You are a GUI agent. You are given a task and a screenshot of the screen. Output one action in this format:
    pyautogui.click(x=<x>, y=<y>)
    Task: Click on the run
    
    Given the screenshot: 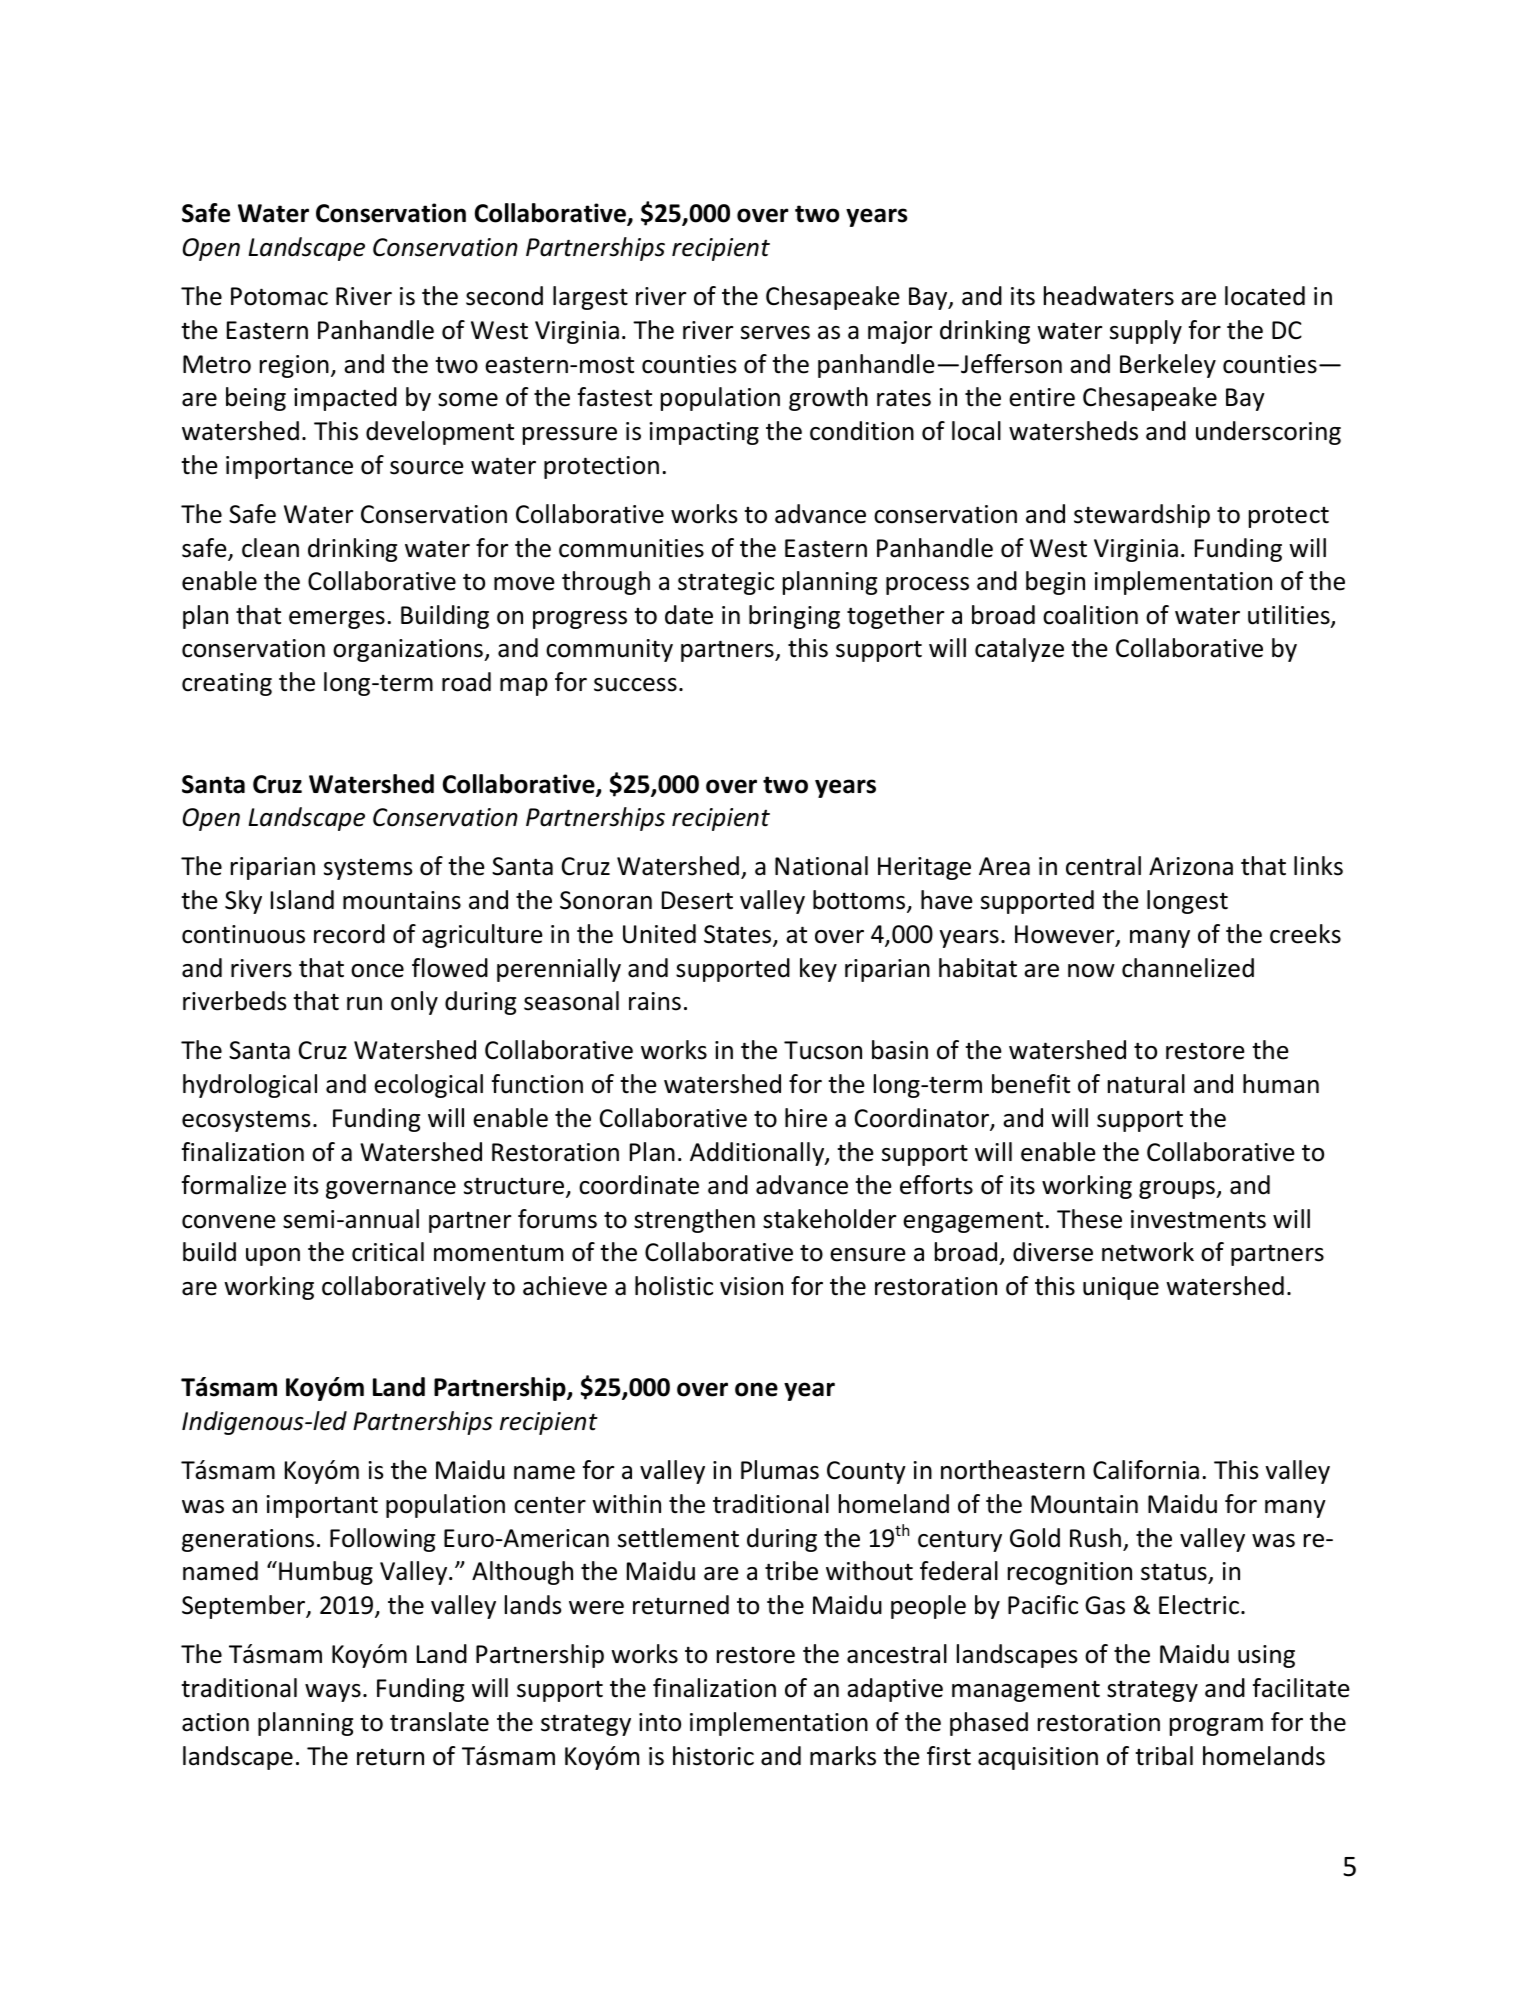 What is the action you would take?
    pyautogui.click(x=364, y=1004)
